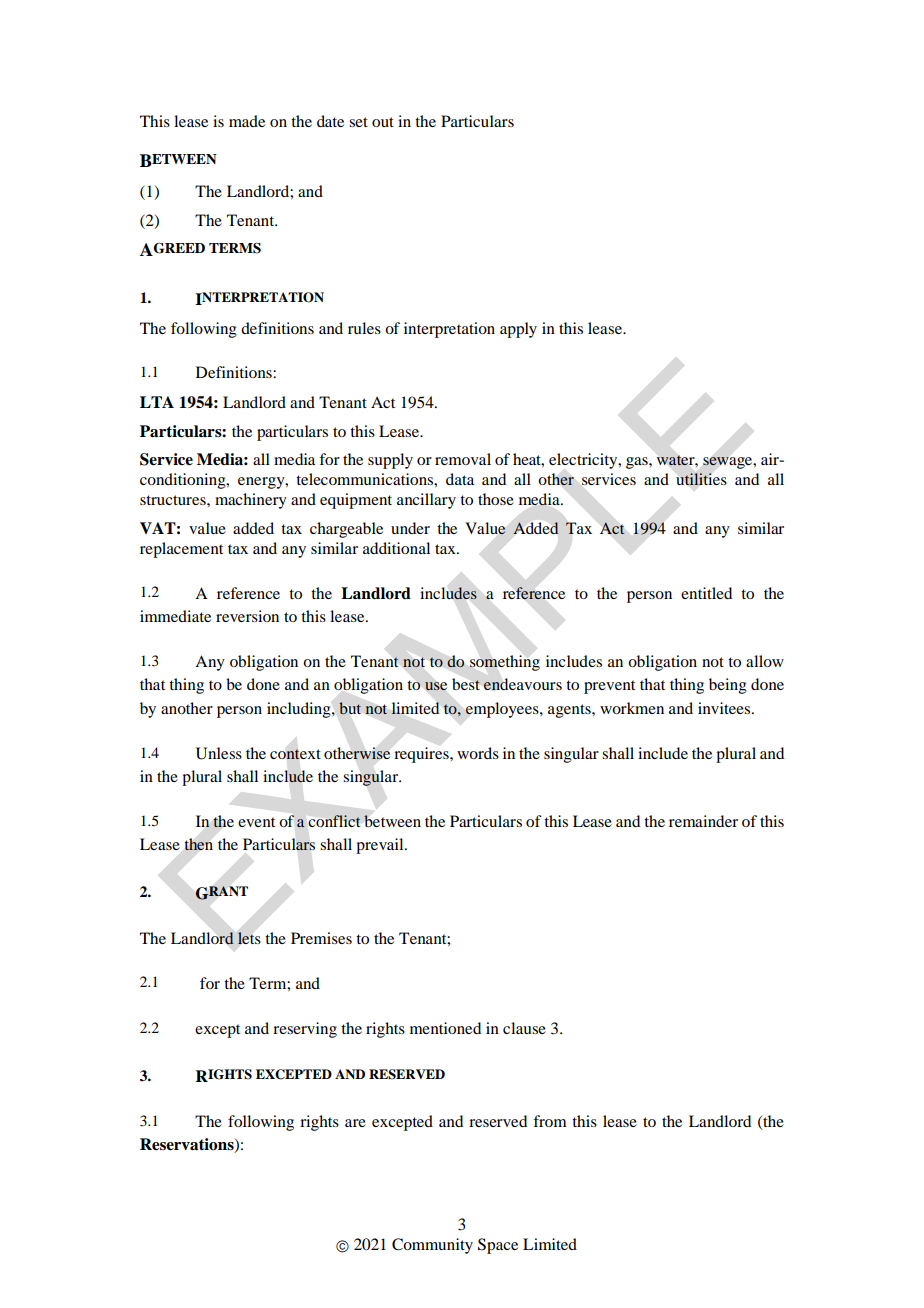  I want to click on mentioned, so click(445, 1028).
